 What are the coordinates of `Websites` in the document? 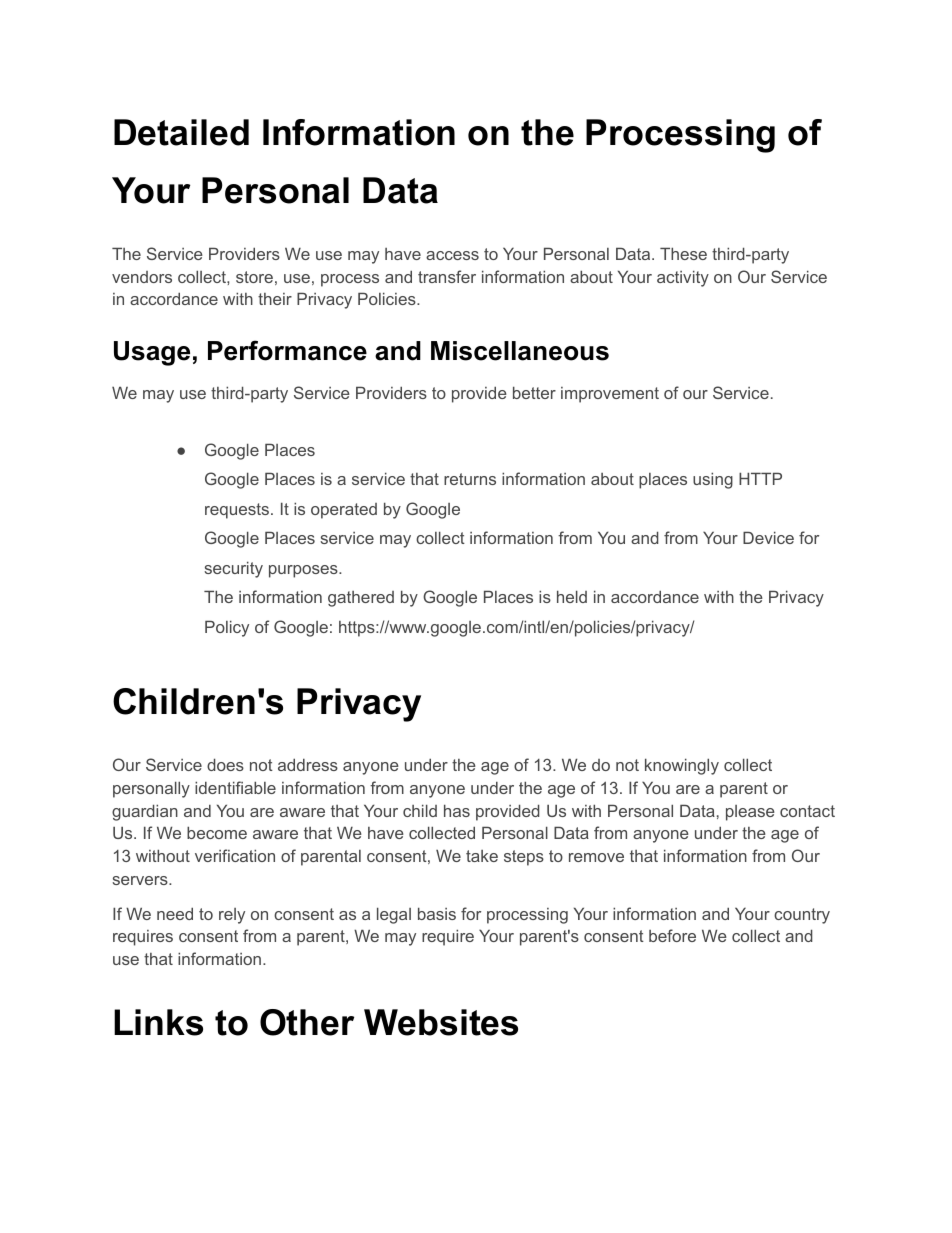 It's located at (441, 1022).
